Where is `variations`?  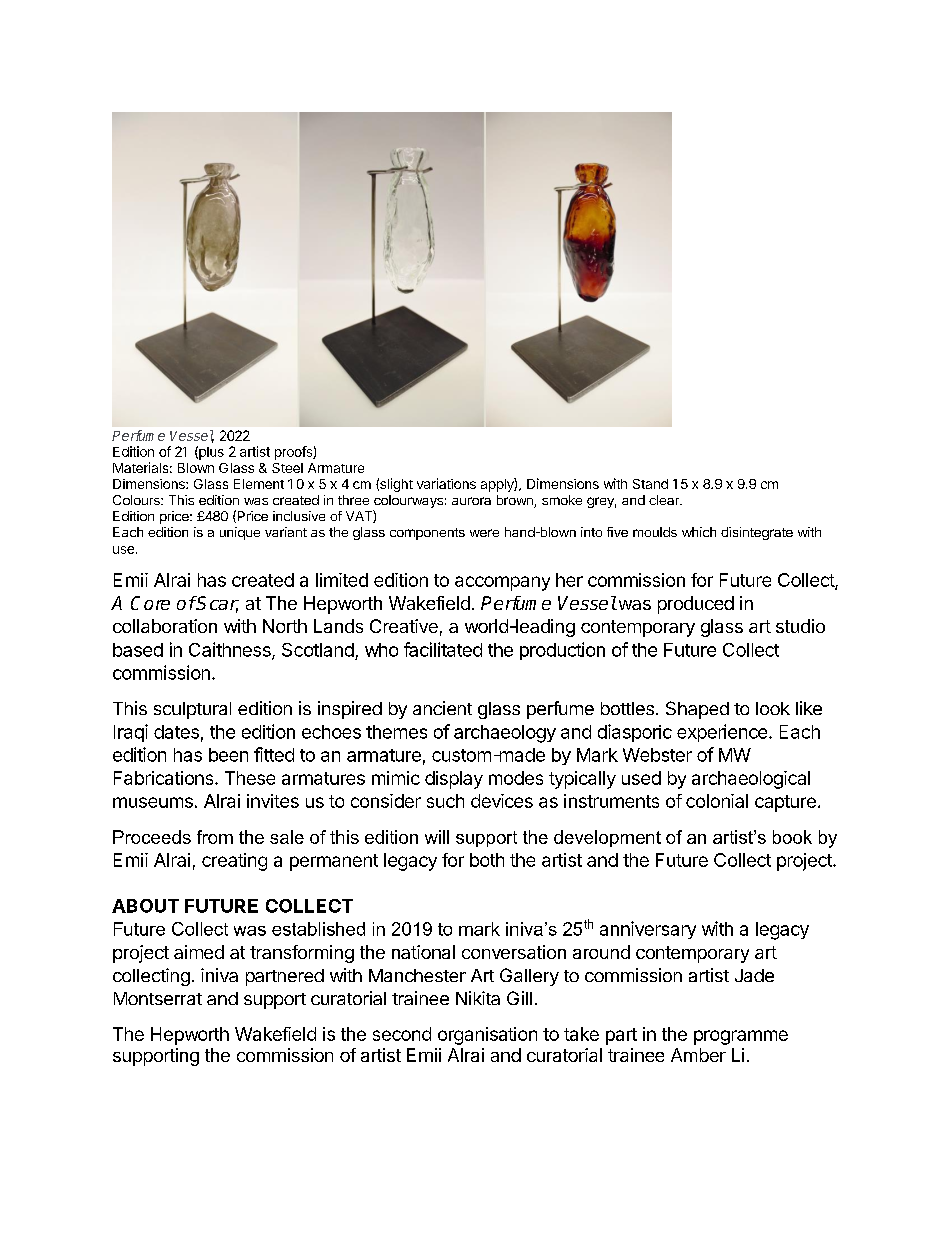
variations is located at coordinates (446, 483).
